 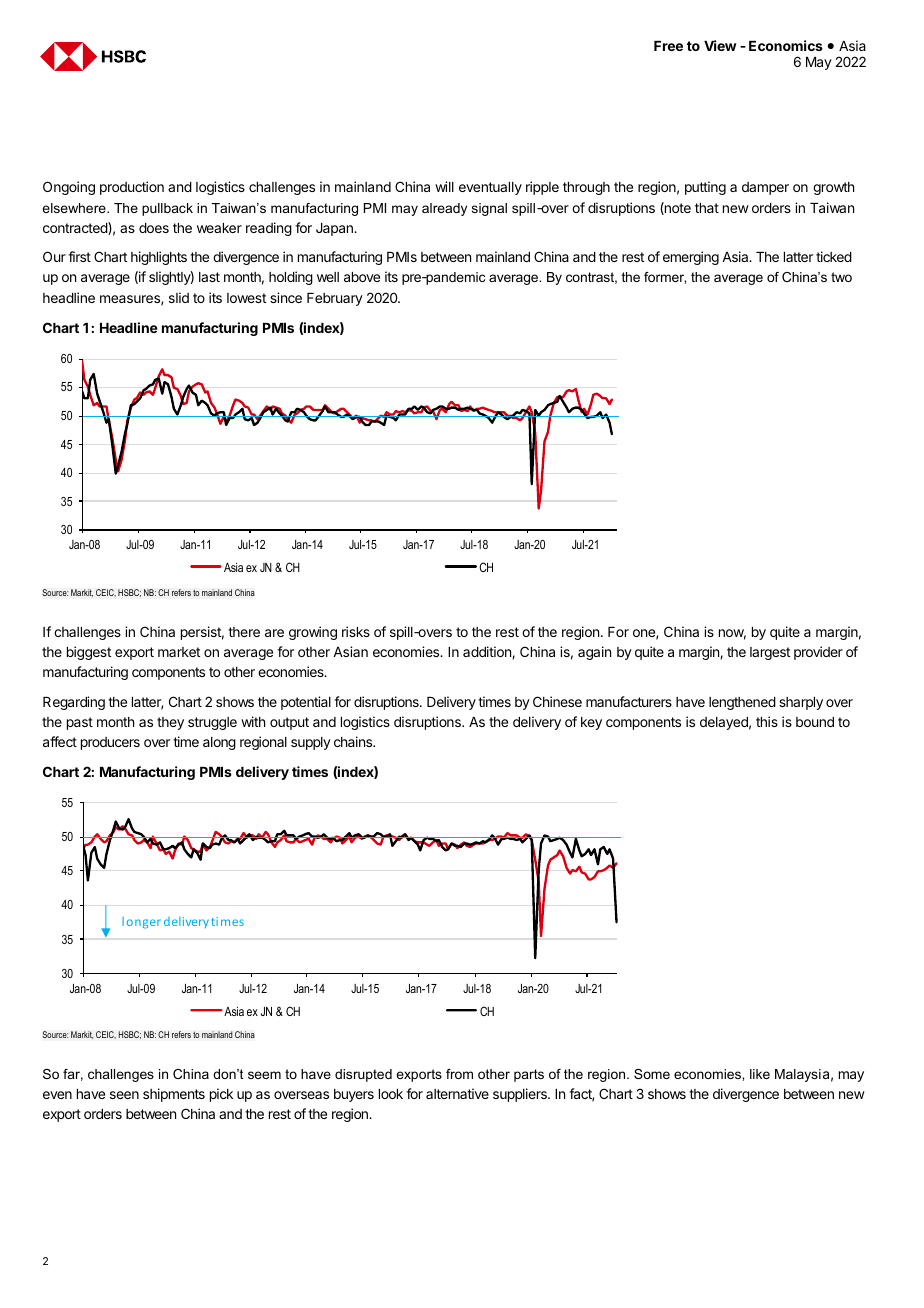 I want to click on from, so click(x=459, y=1074).
